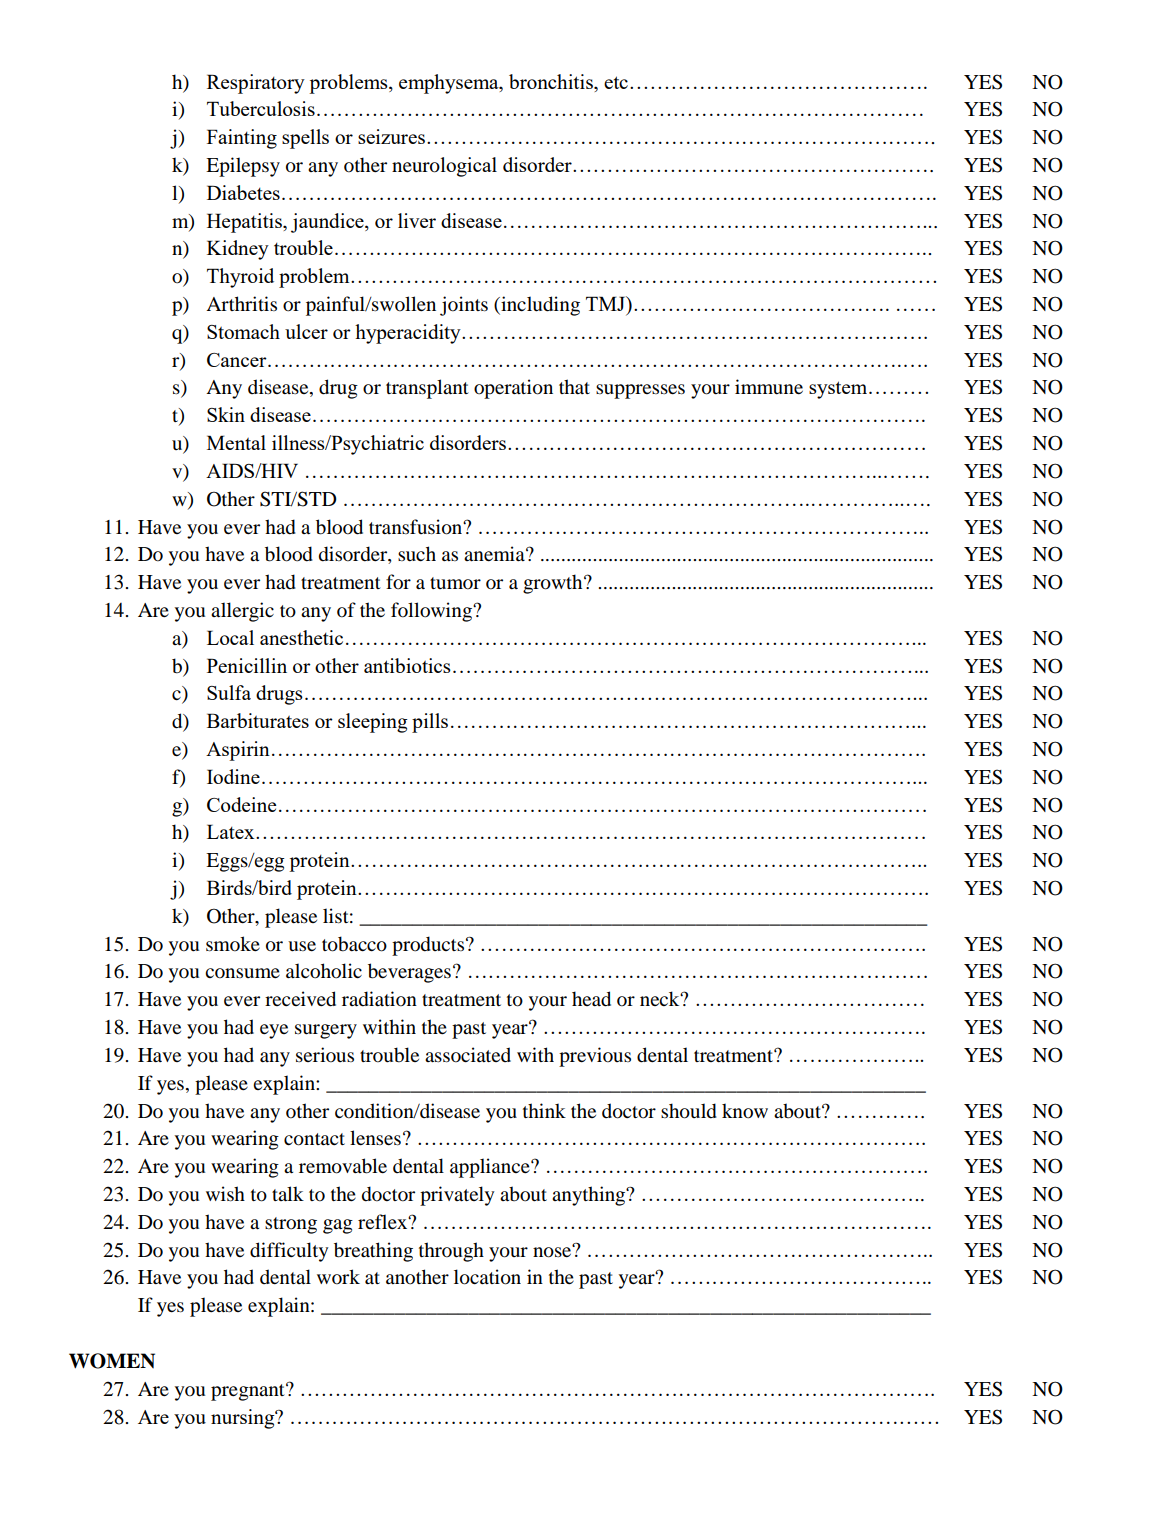 This screenshot has height=1514, width=1170. What do you see at coordinates (249, 1392) in the screenshot?
I see `pregnant` at bounding box center [249, 1392].
